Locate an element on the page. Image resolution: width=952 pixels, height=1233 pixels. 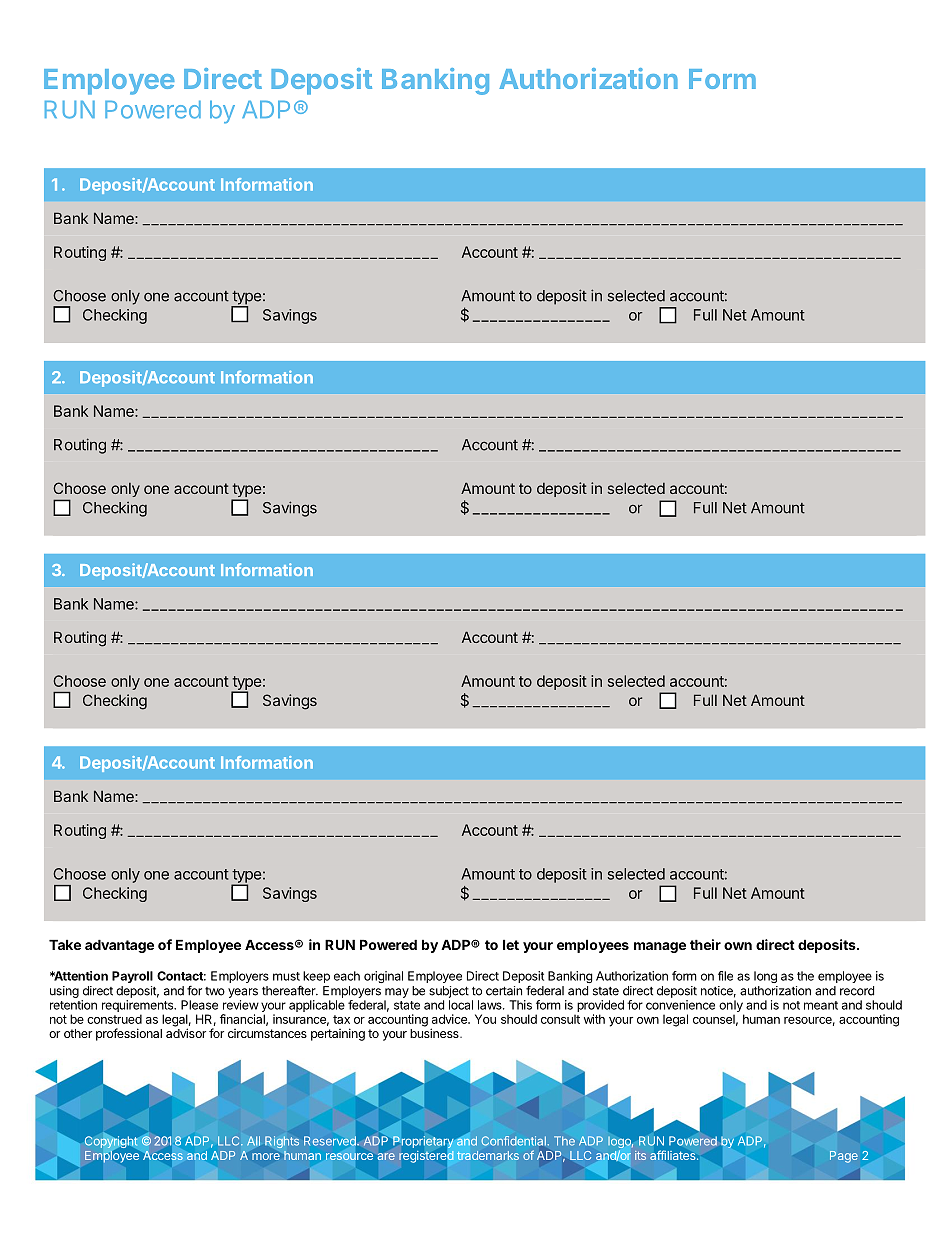
Confidential is located at coordinates (513, 1141).
